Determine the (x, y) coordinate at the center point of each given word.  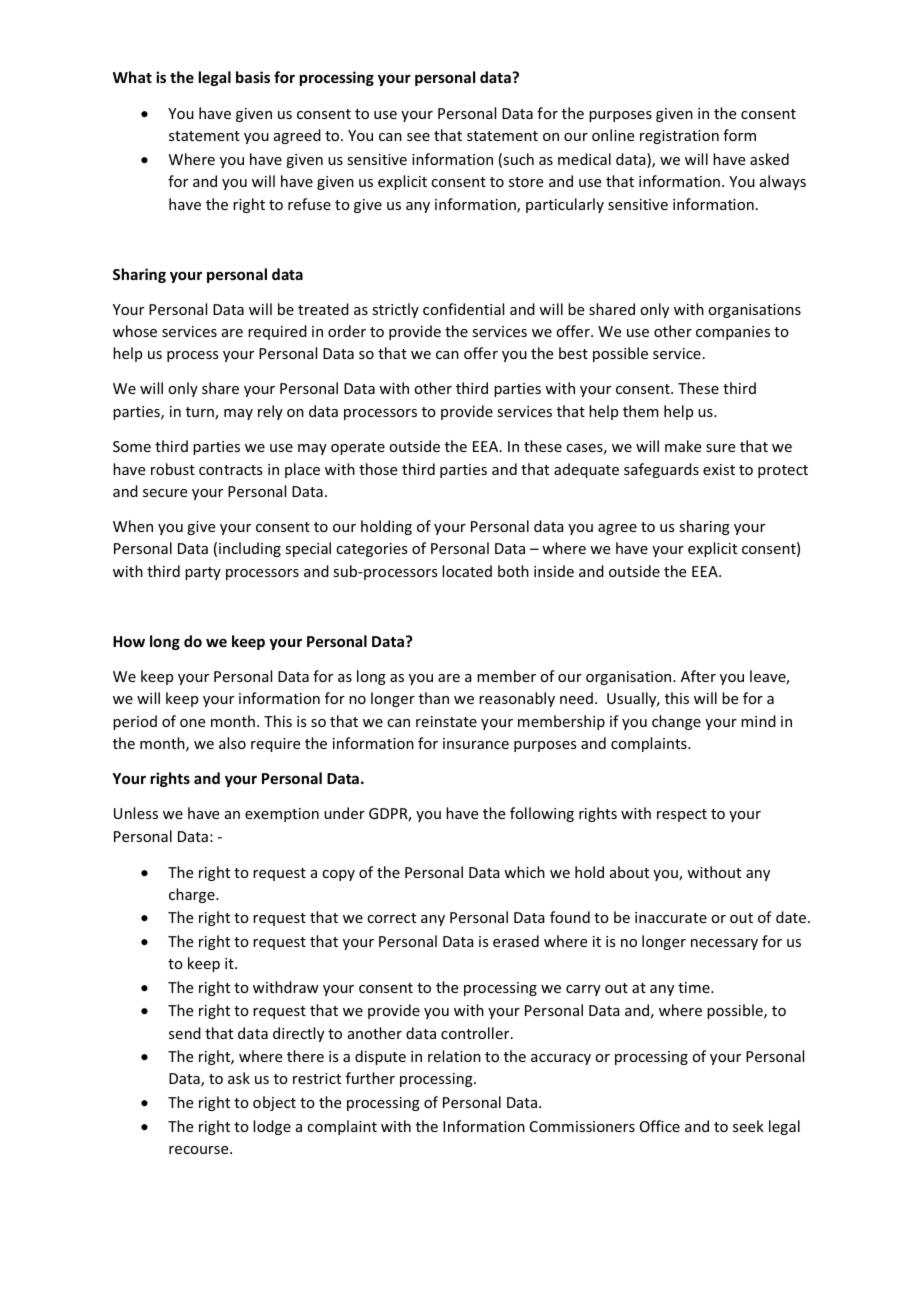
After (698, 676)
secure (165, 493)
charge (193, 895)
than (434, 698)
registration (679, 137)
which (524, 872)
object (274, 1103)
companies (733, 333)
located (467, 571)
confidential (463, 309)
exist (719, 469)
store (526, 182)
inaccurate (671, 917)
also (232, 743)
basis (253, 77)
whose (135, 331)
